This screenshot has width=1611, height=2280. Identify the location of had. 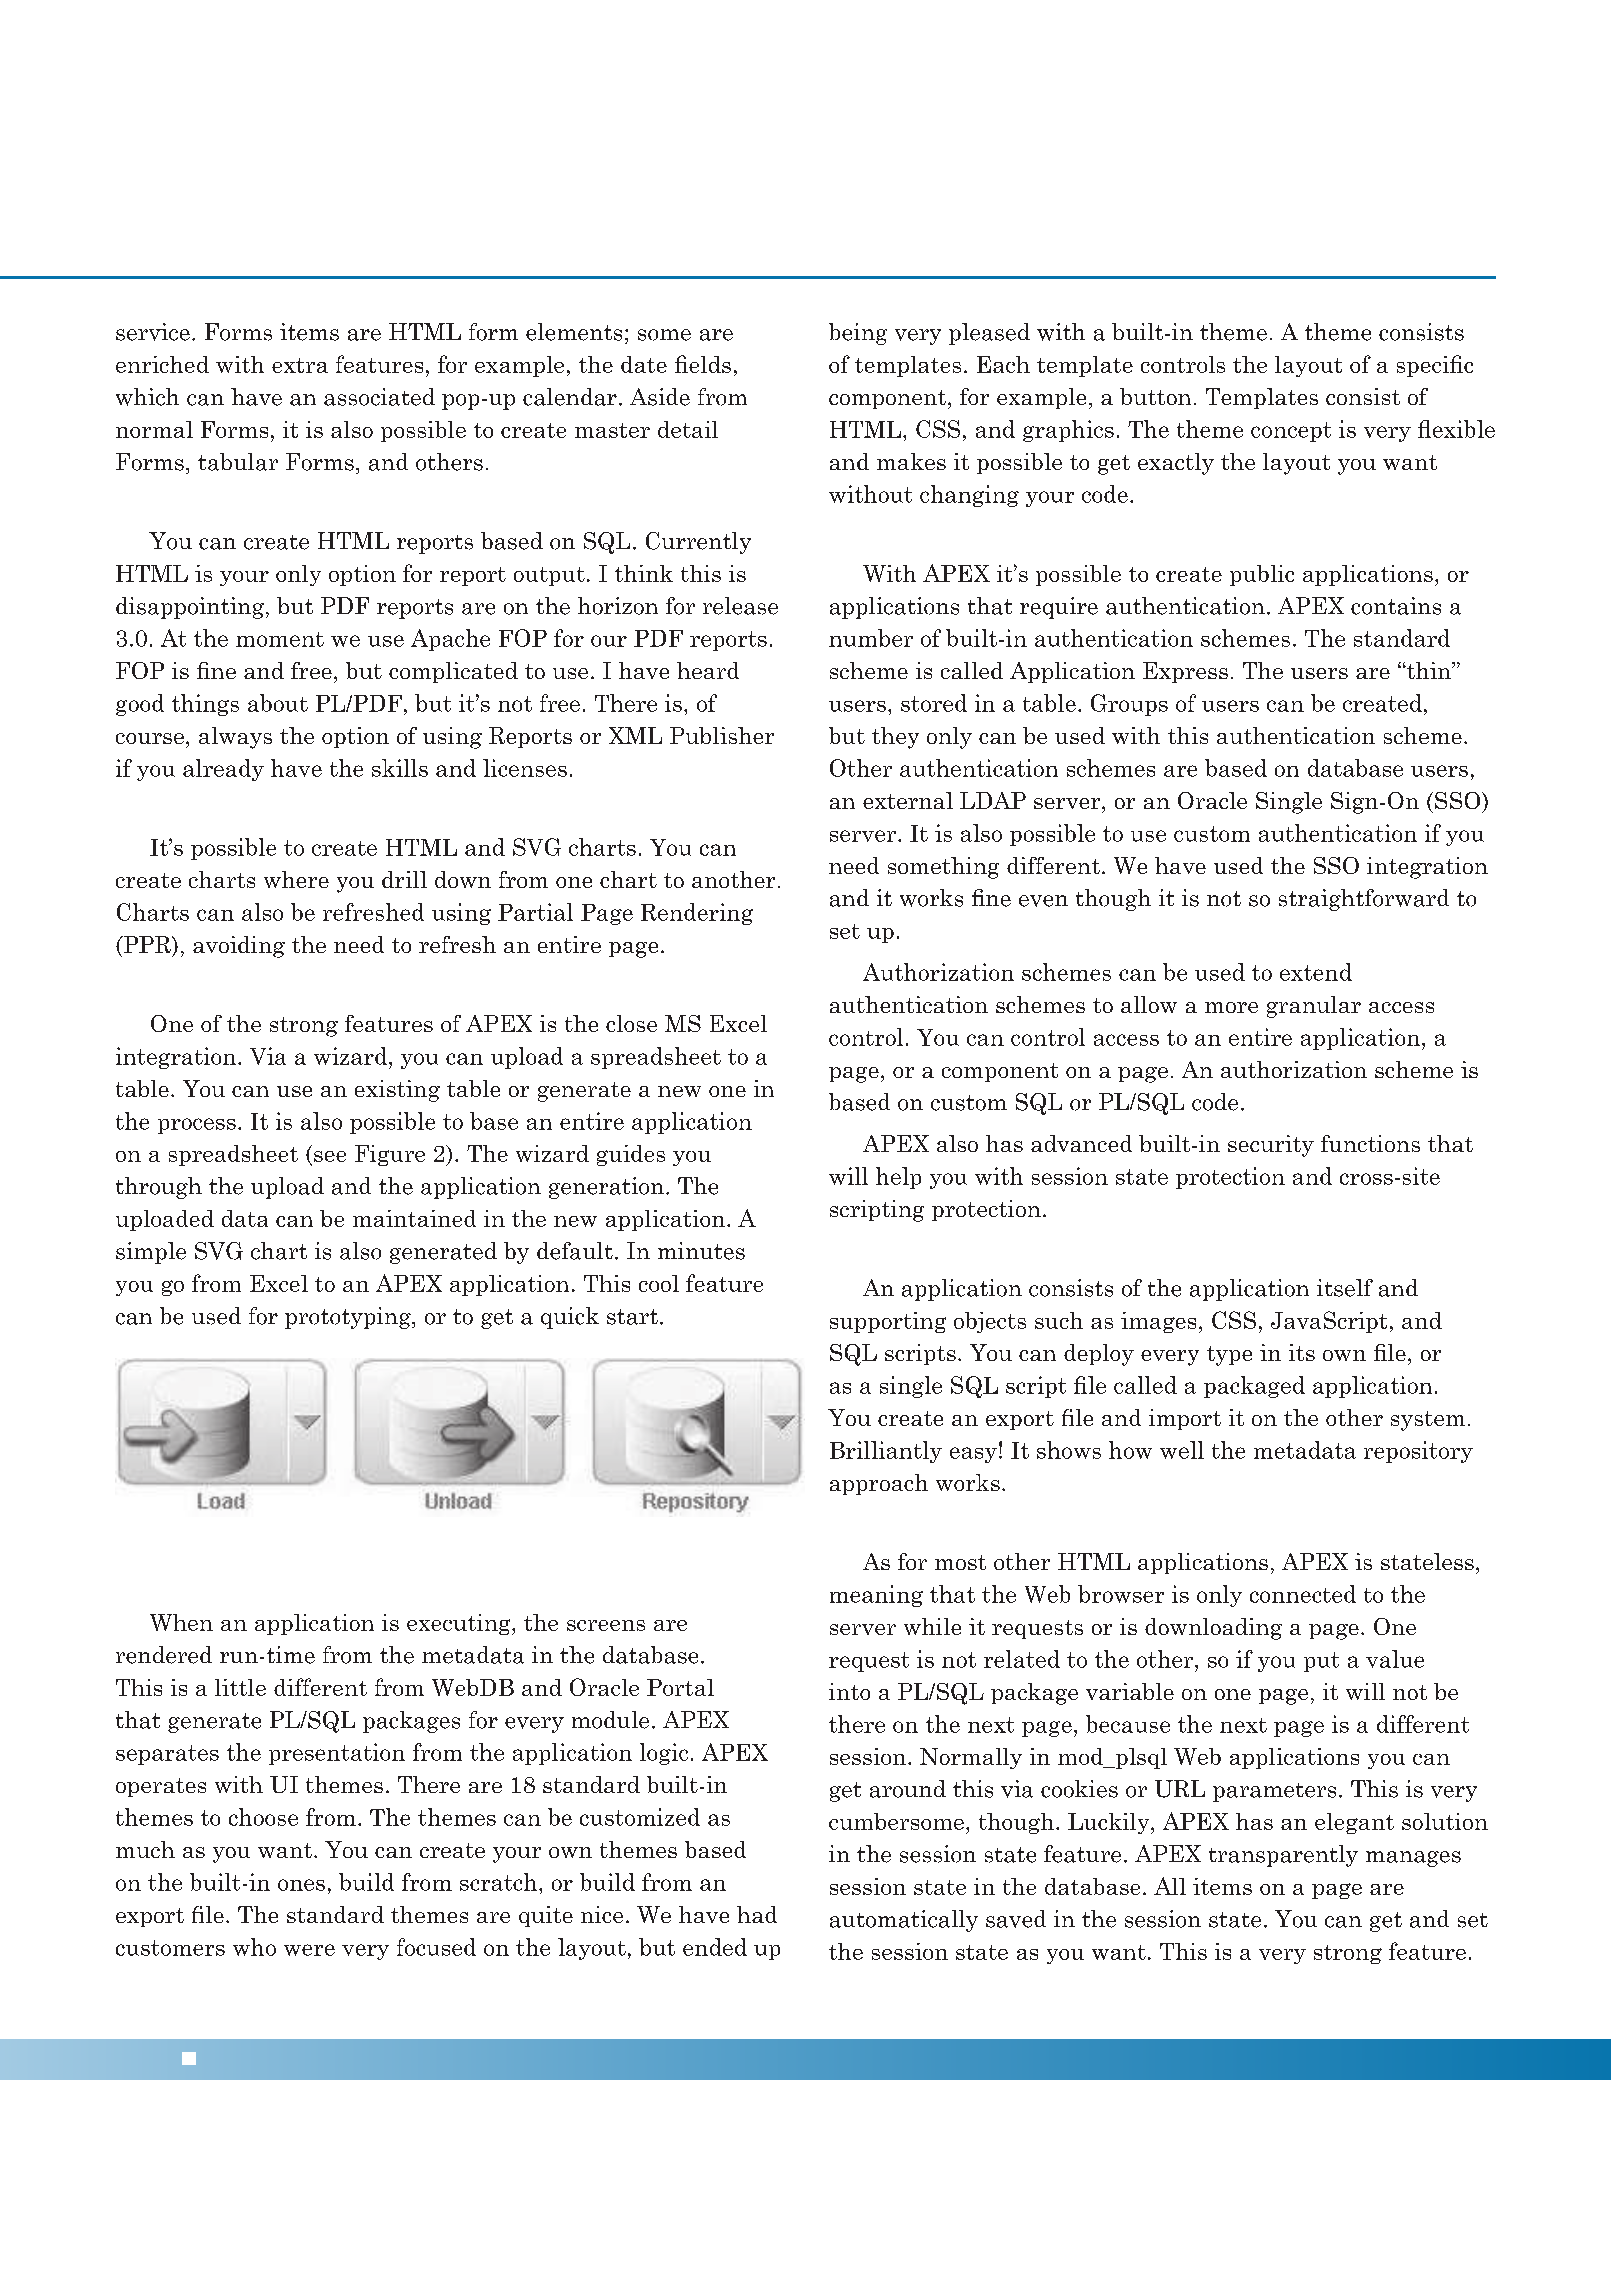
(757, 1914).
